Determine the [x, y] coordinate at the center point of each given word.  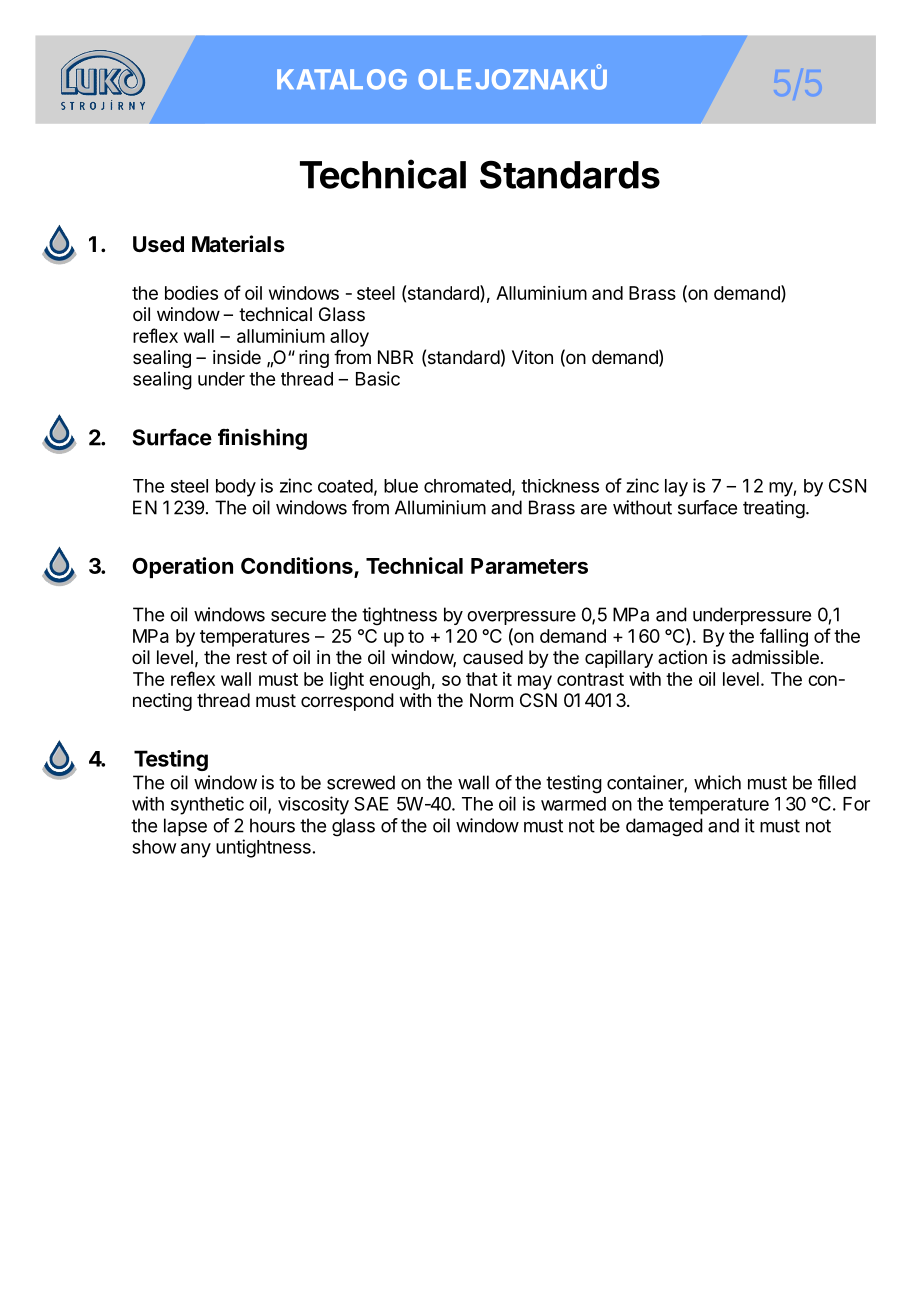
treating [774, 509]
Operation [182, 567]
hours [272, 825]
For [856, 804]
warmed [573, 804]
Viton [532, 357]
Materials [238, 244]
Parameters [529, 566]
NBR [395, 357]
